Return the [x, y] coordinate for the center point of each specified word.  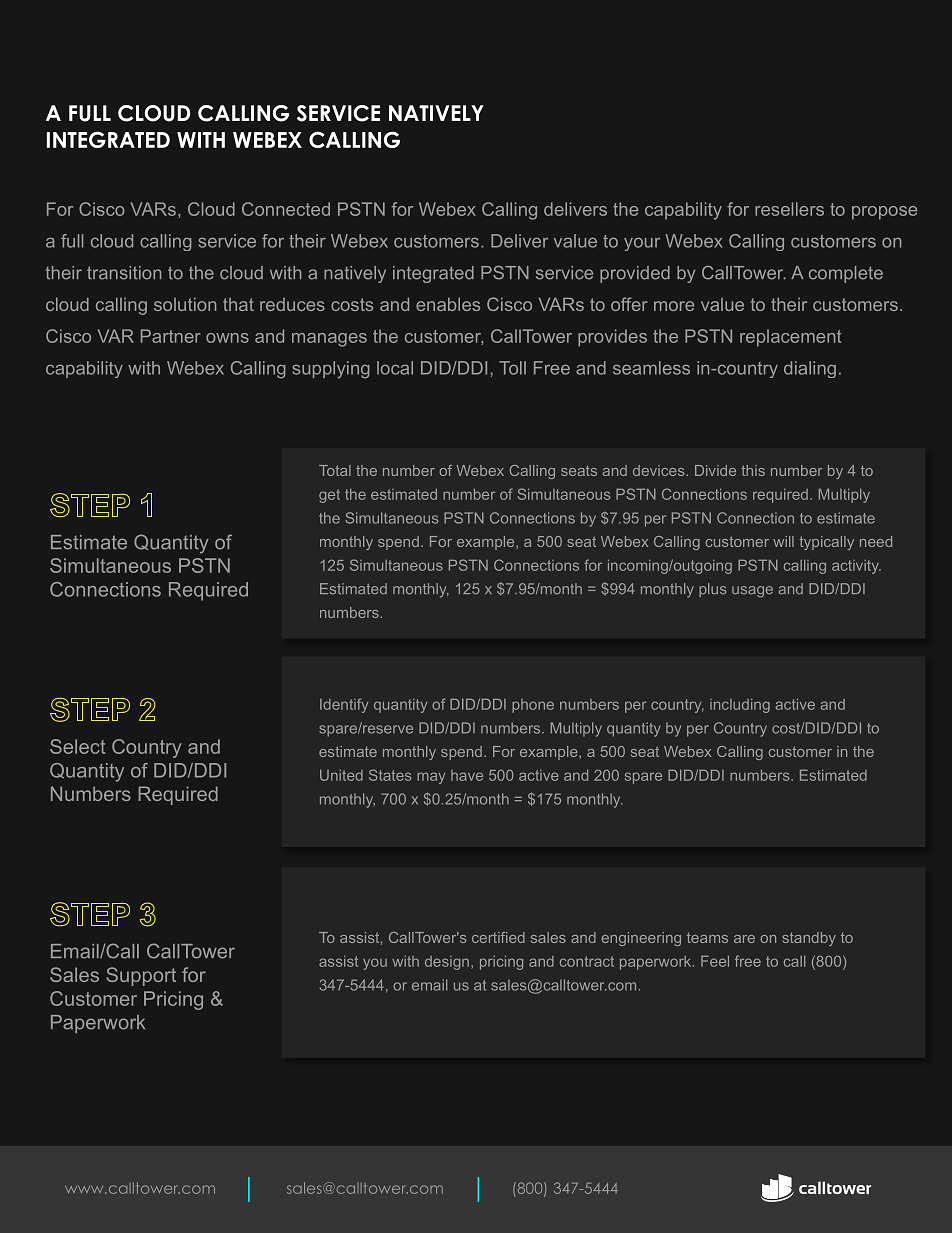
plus [712, 590]
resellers [789, 209]
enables [448, 304]
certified [498, 937]
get [329, 496]
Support [141, 976]
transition [124, 273]
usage [752, 592]
